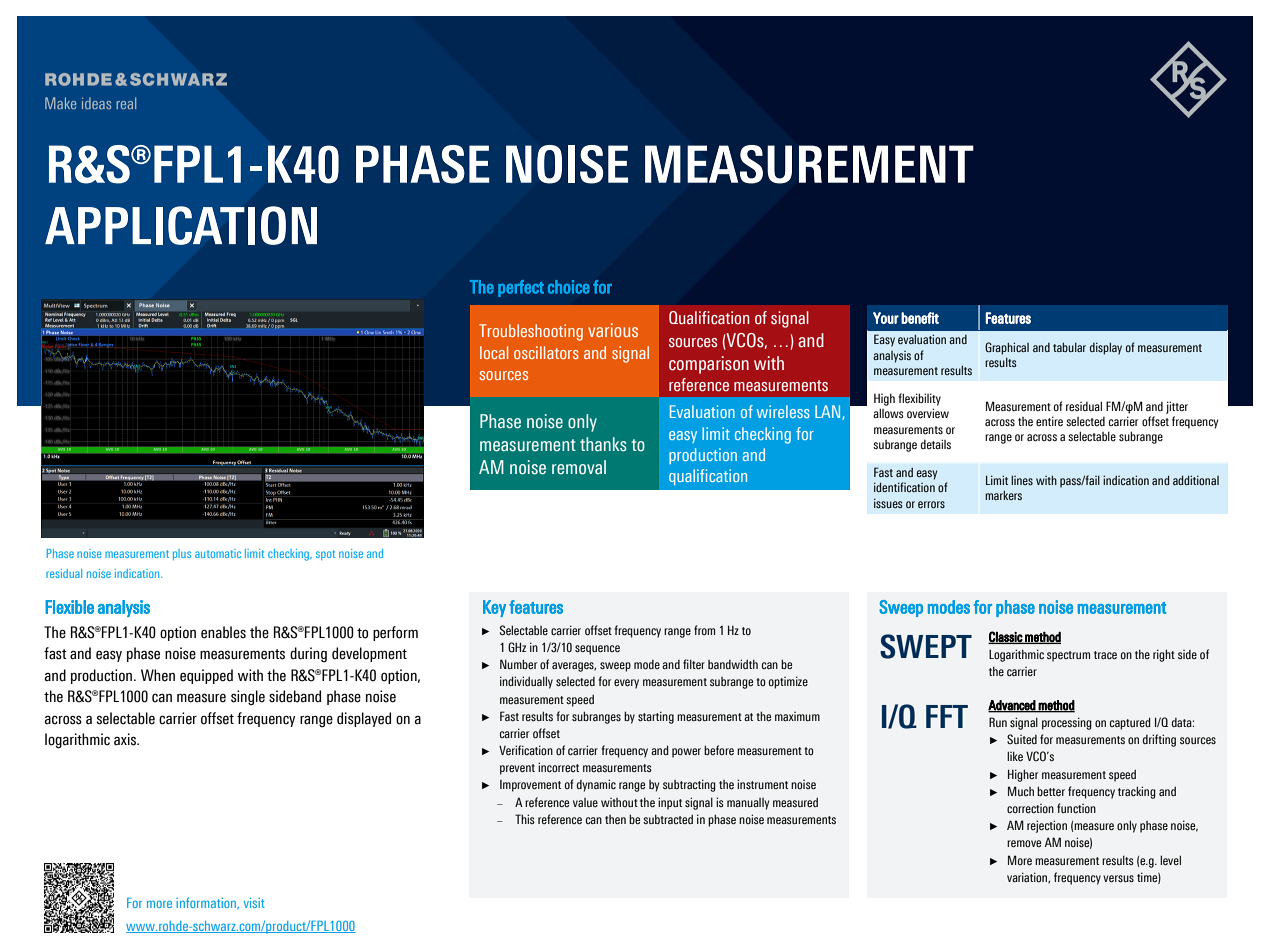 The width and height of the document is (1271, 952). I want to click on Classic, so click(1006, 637).
